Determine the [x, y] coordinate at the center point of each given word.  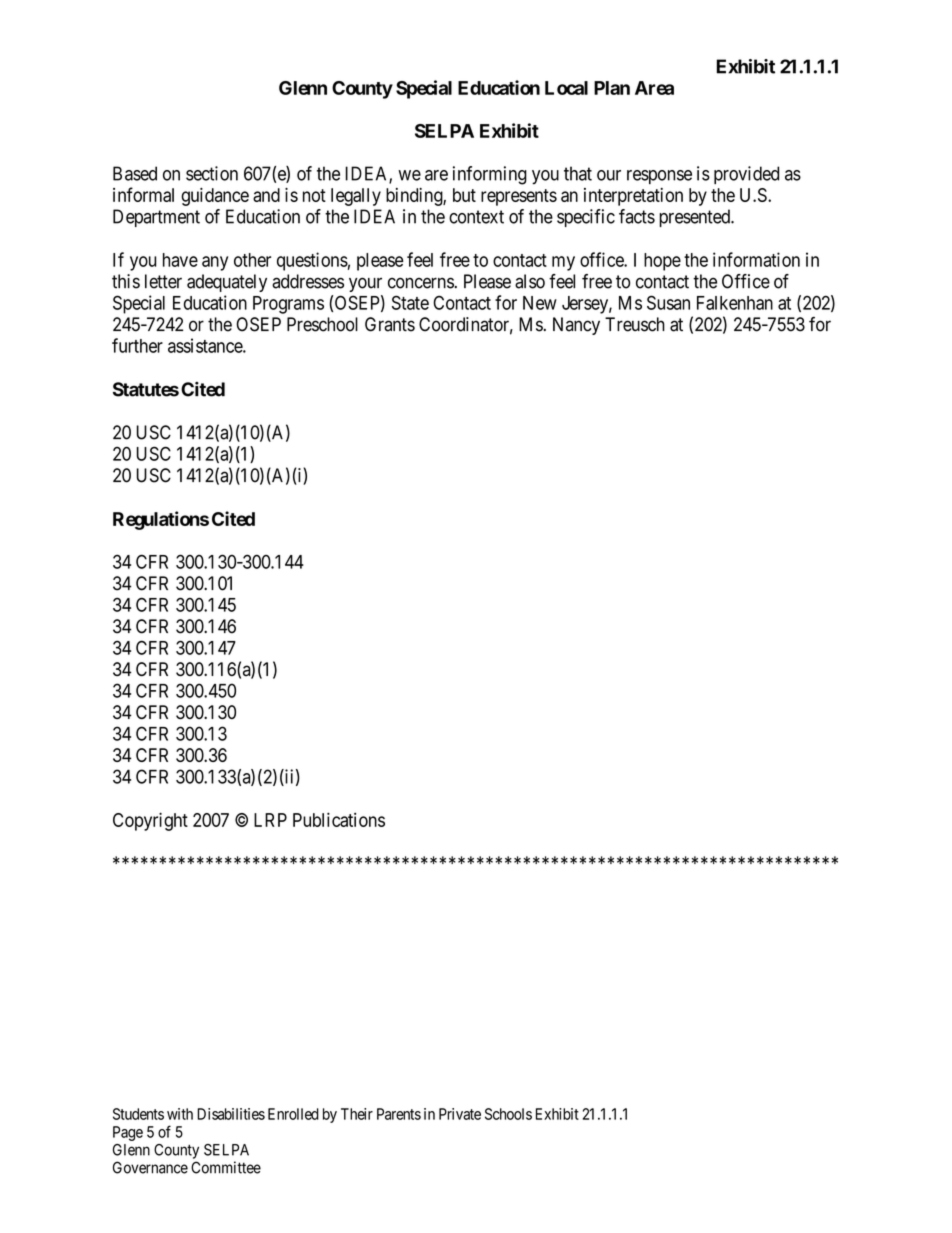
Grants [390, 324]
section [212, 173]
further [137, 345]
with [180, 1114]
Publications [339, 819]
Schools [508, 1114]
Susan [668, 302]
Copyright [150, 821]
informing [490, 175]
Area [654, 88]
